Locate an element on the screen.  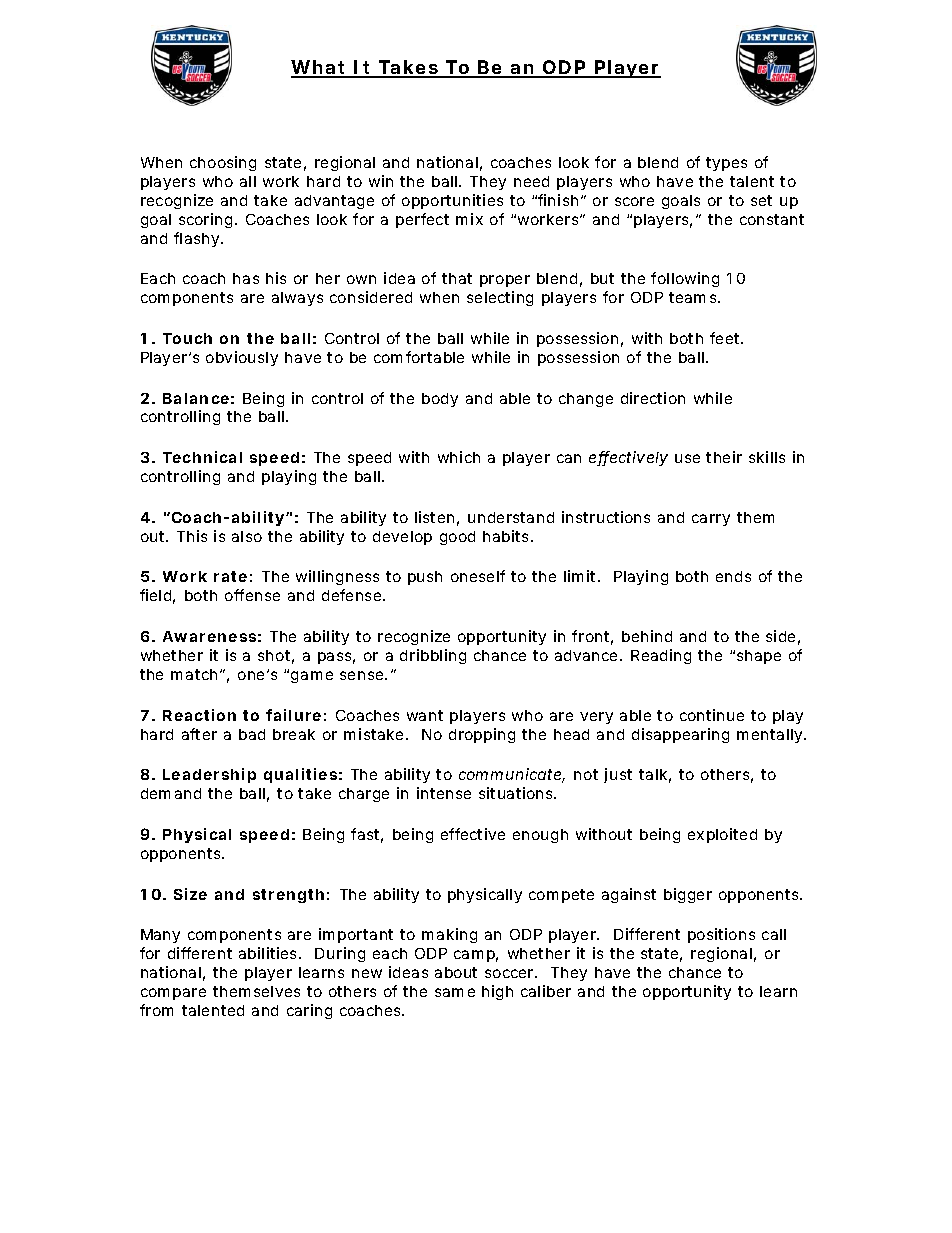
has is located at coordinates (246, 278).
